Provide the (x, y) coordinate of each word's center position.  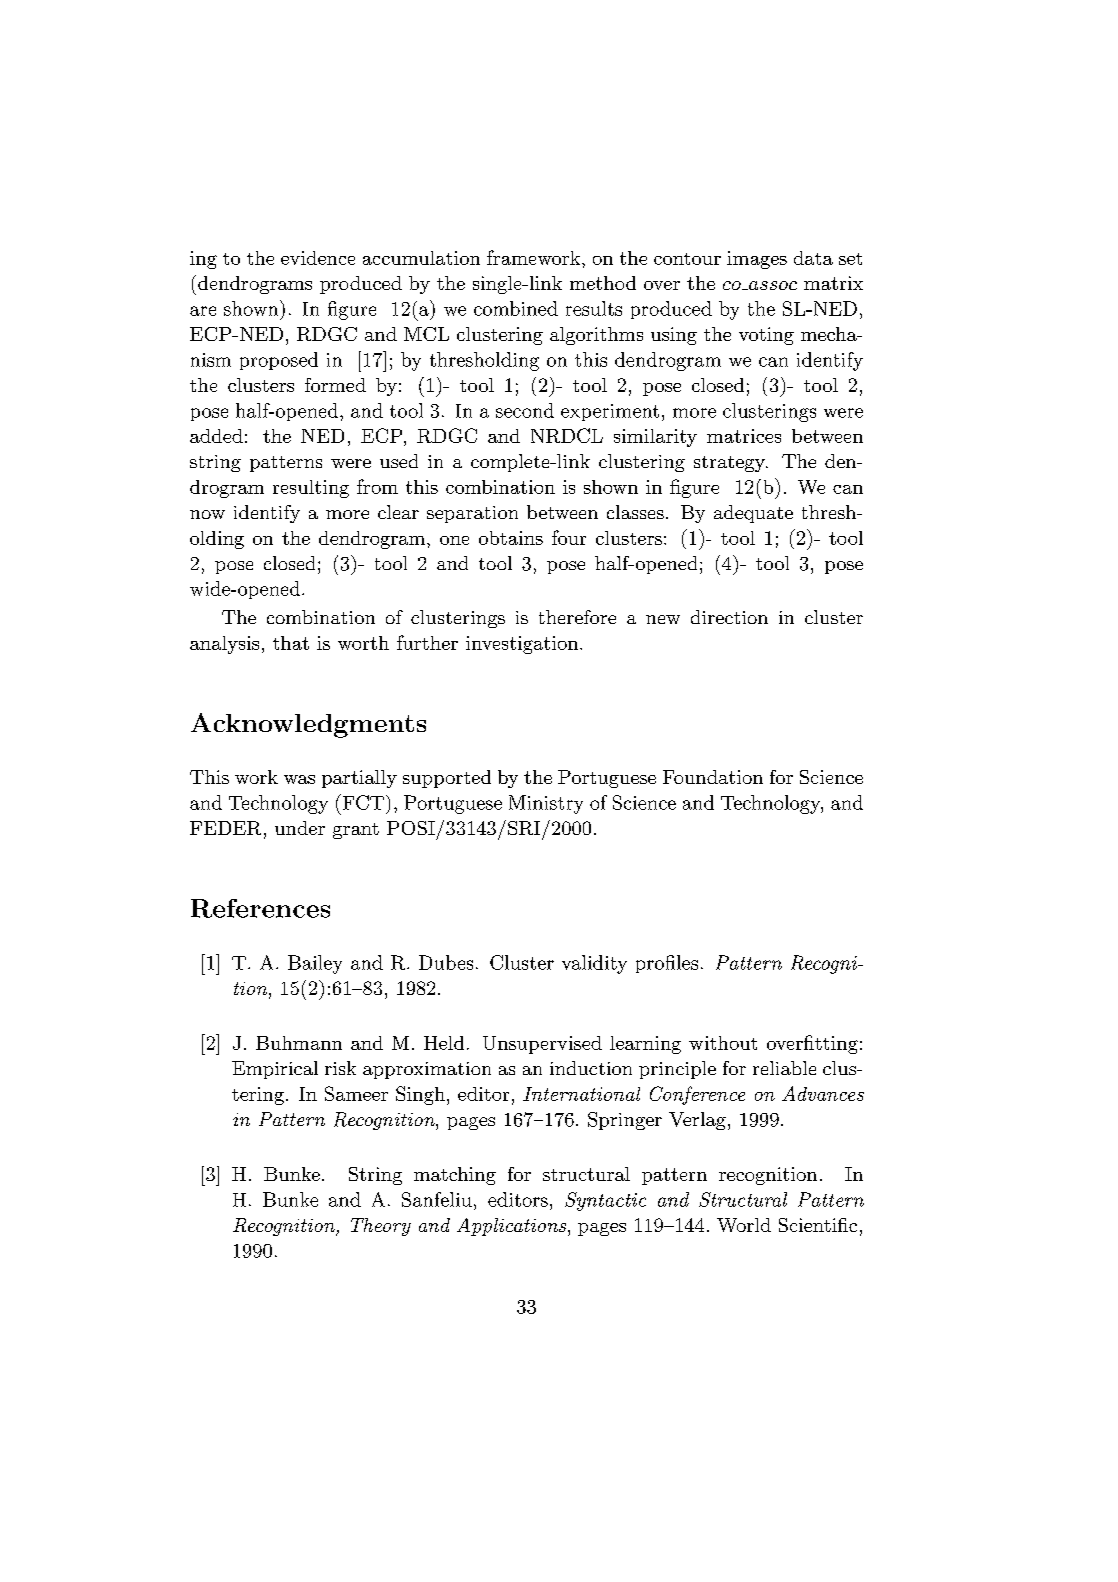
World (744, 1225)
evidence (318, 258)
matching (455, 1176)
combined (516, 308)
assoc (772, 285)
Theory (381, 1227)
